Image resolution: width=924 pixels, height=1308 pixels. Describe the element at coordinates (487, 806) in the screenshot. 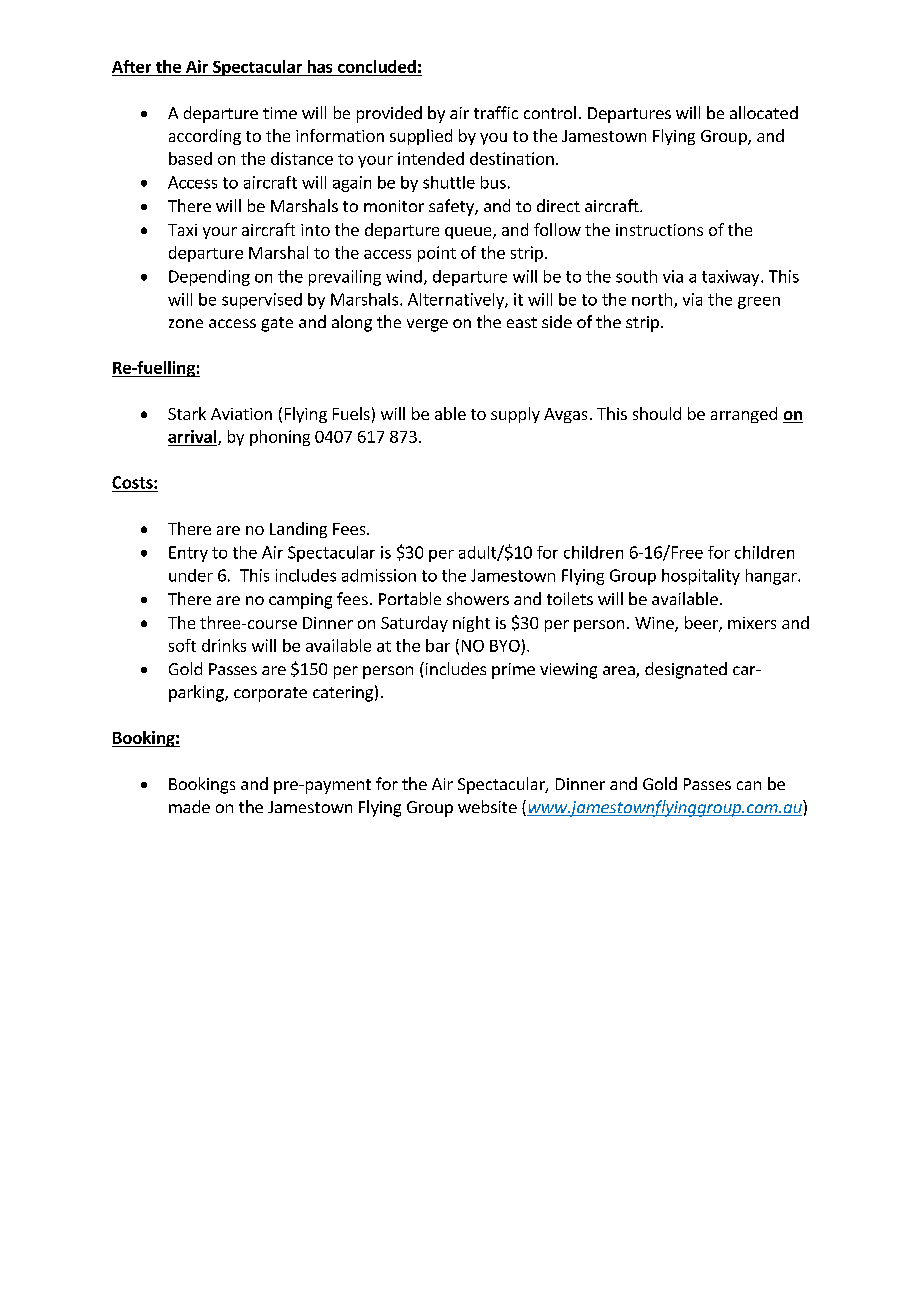

I see `website` at that location.
